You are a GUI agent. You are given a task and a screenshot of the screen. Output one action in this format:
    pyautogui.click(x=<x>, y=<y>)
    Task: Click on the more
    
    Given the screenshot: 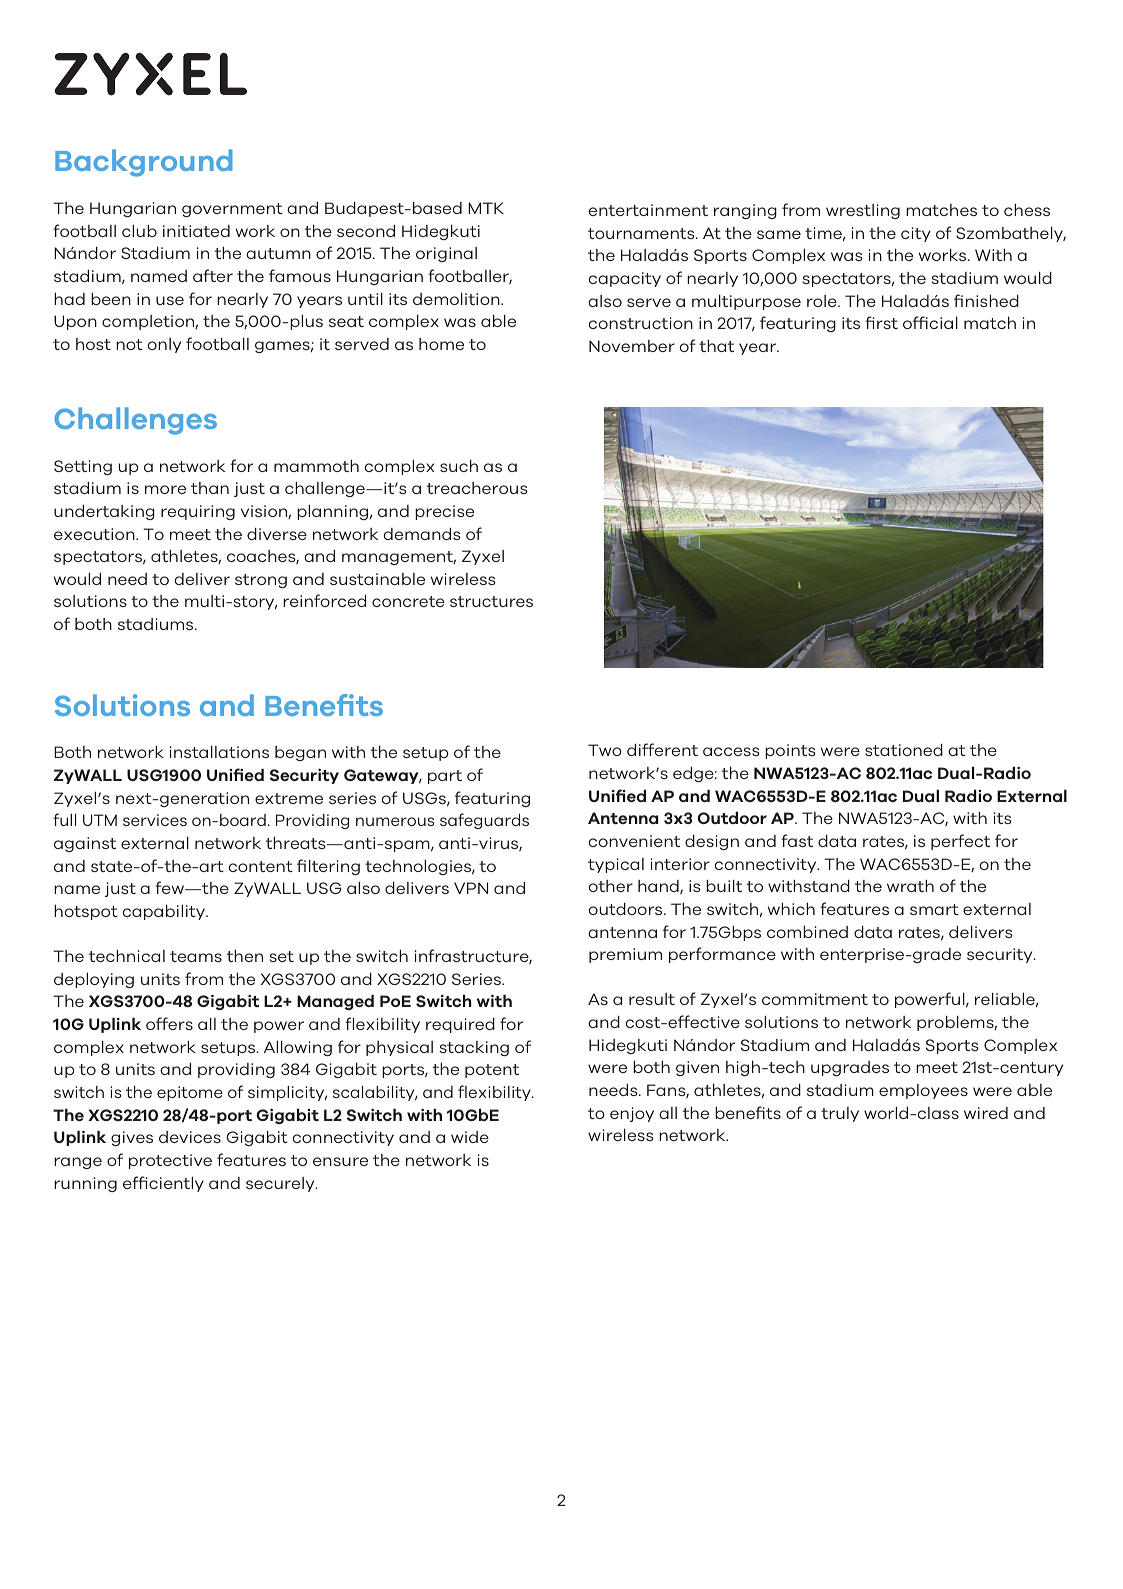 What is the action you would take?
    pyautogui.click(x=165, y=489)
